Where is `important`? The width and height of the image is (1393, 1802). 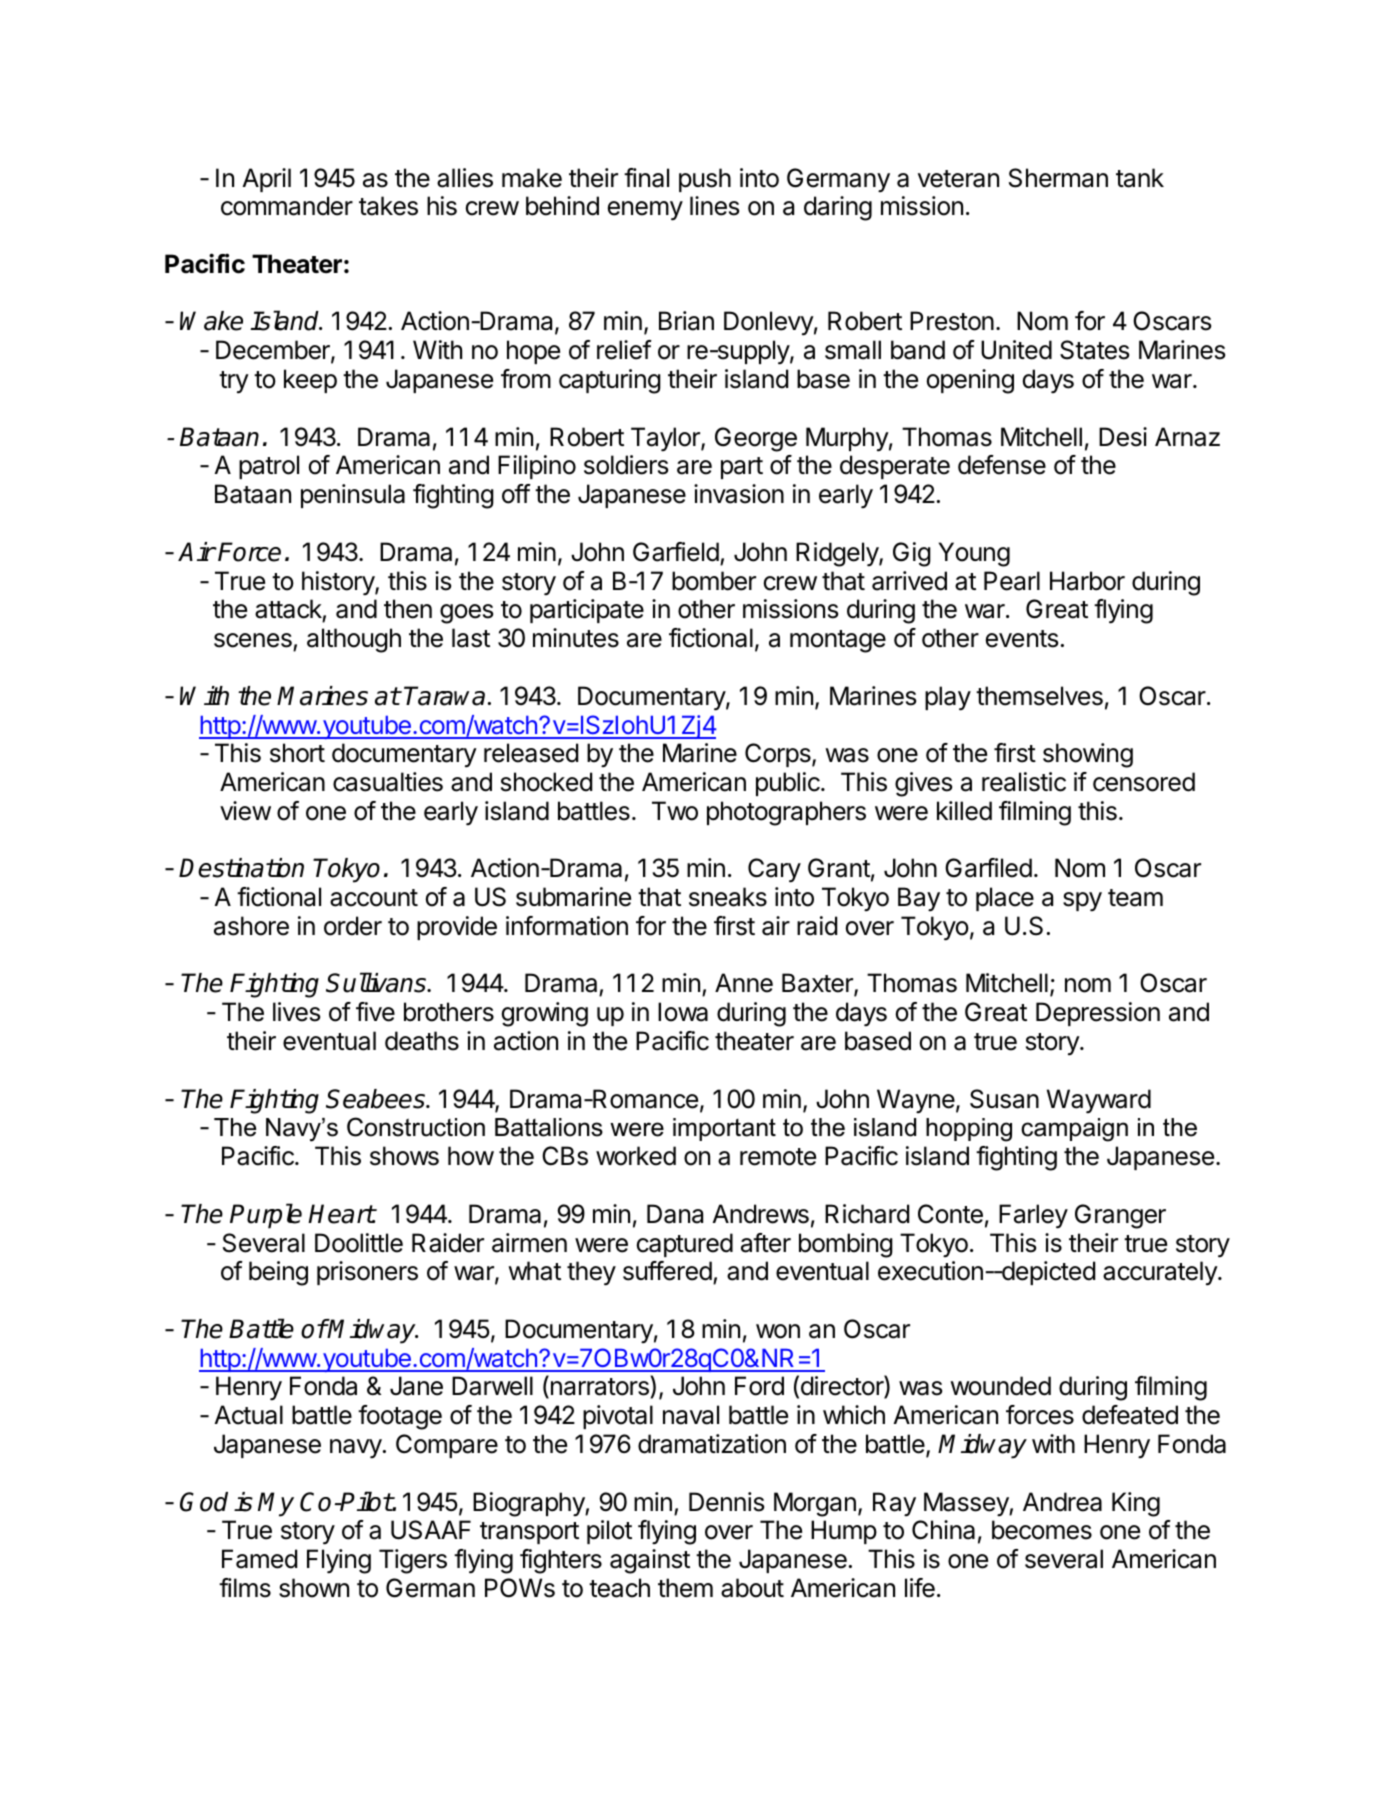 important is located at coordinates (724, 1129).
